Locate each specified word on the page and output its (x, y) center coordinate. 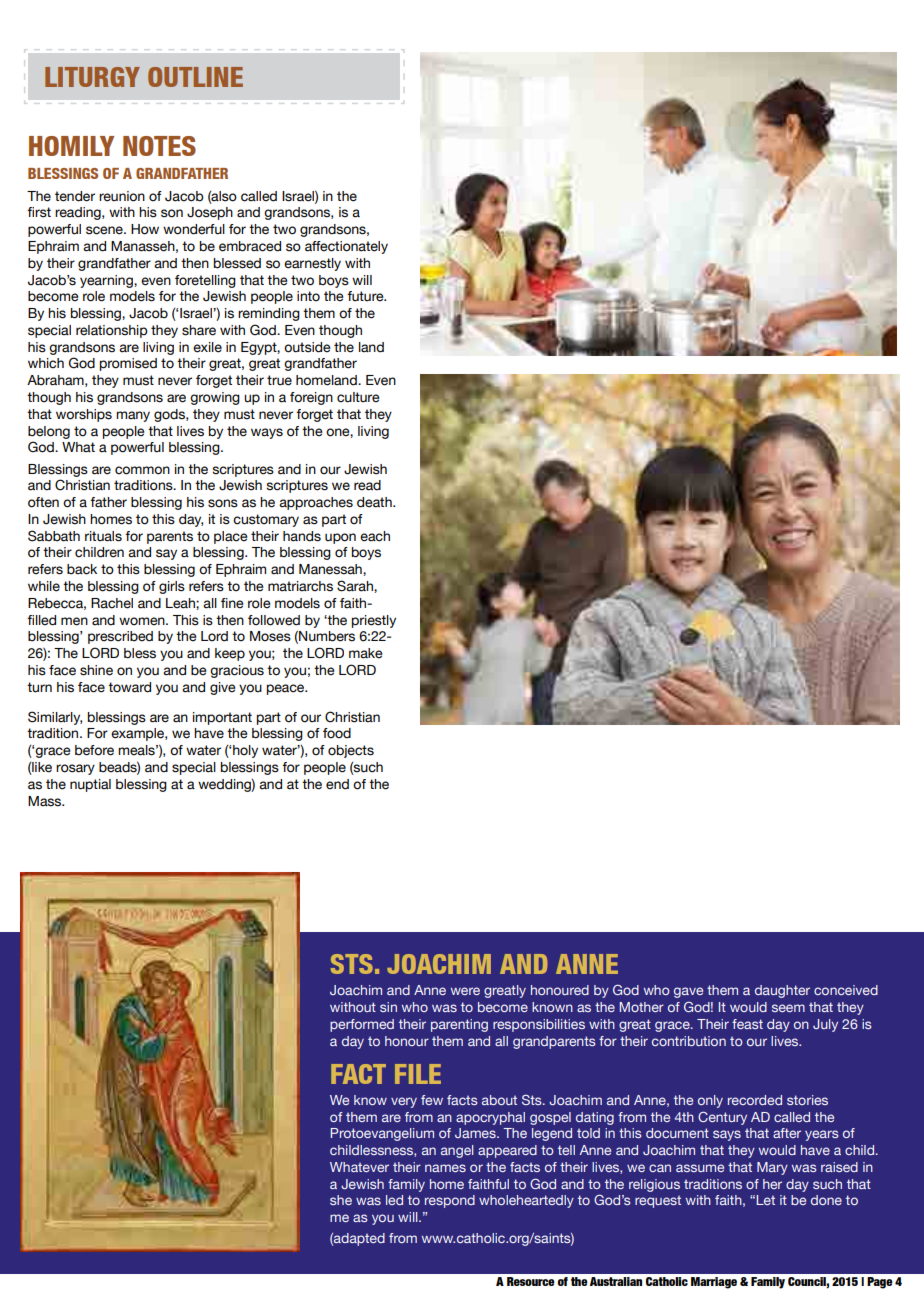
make (365, 653)
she (341, 1200)
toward (129, 687)
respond (450, 1201)
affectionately (346, 247)
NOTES (159, 146)
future (366, 296)
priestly (374, 621)
